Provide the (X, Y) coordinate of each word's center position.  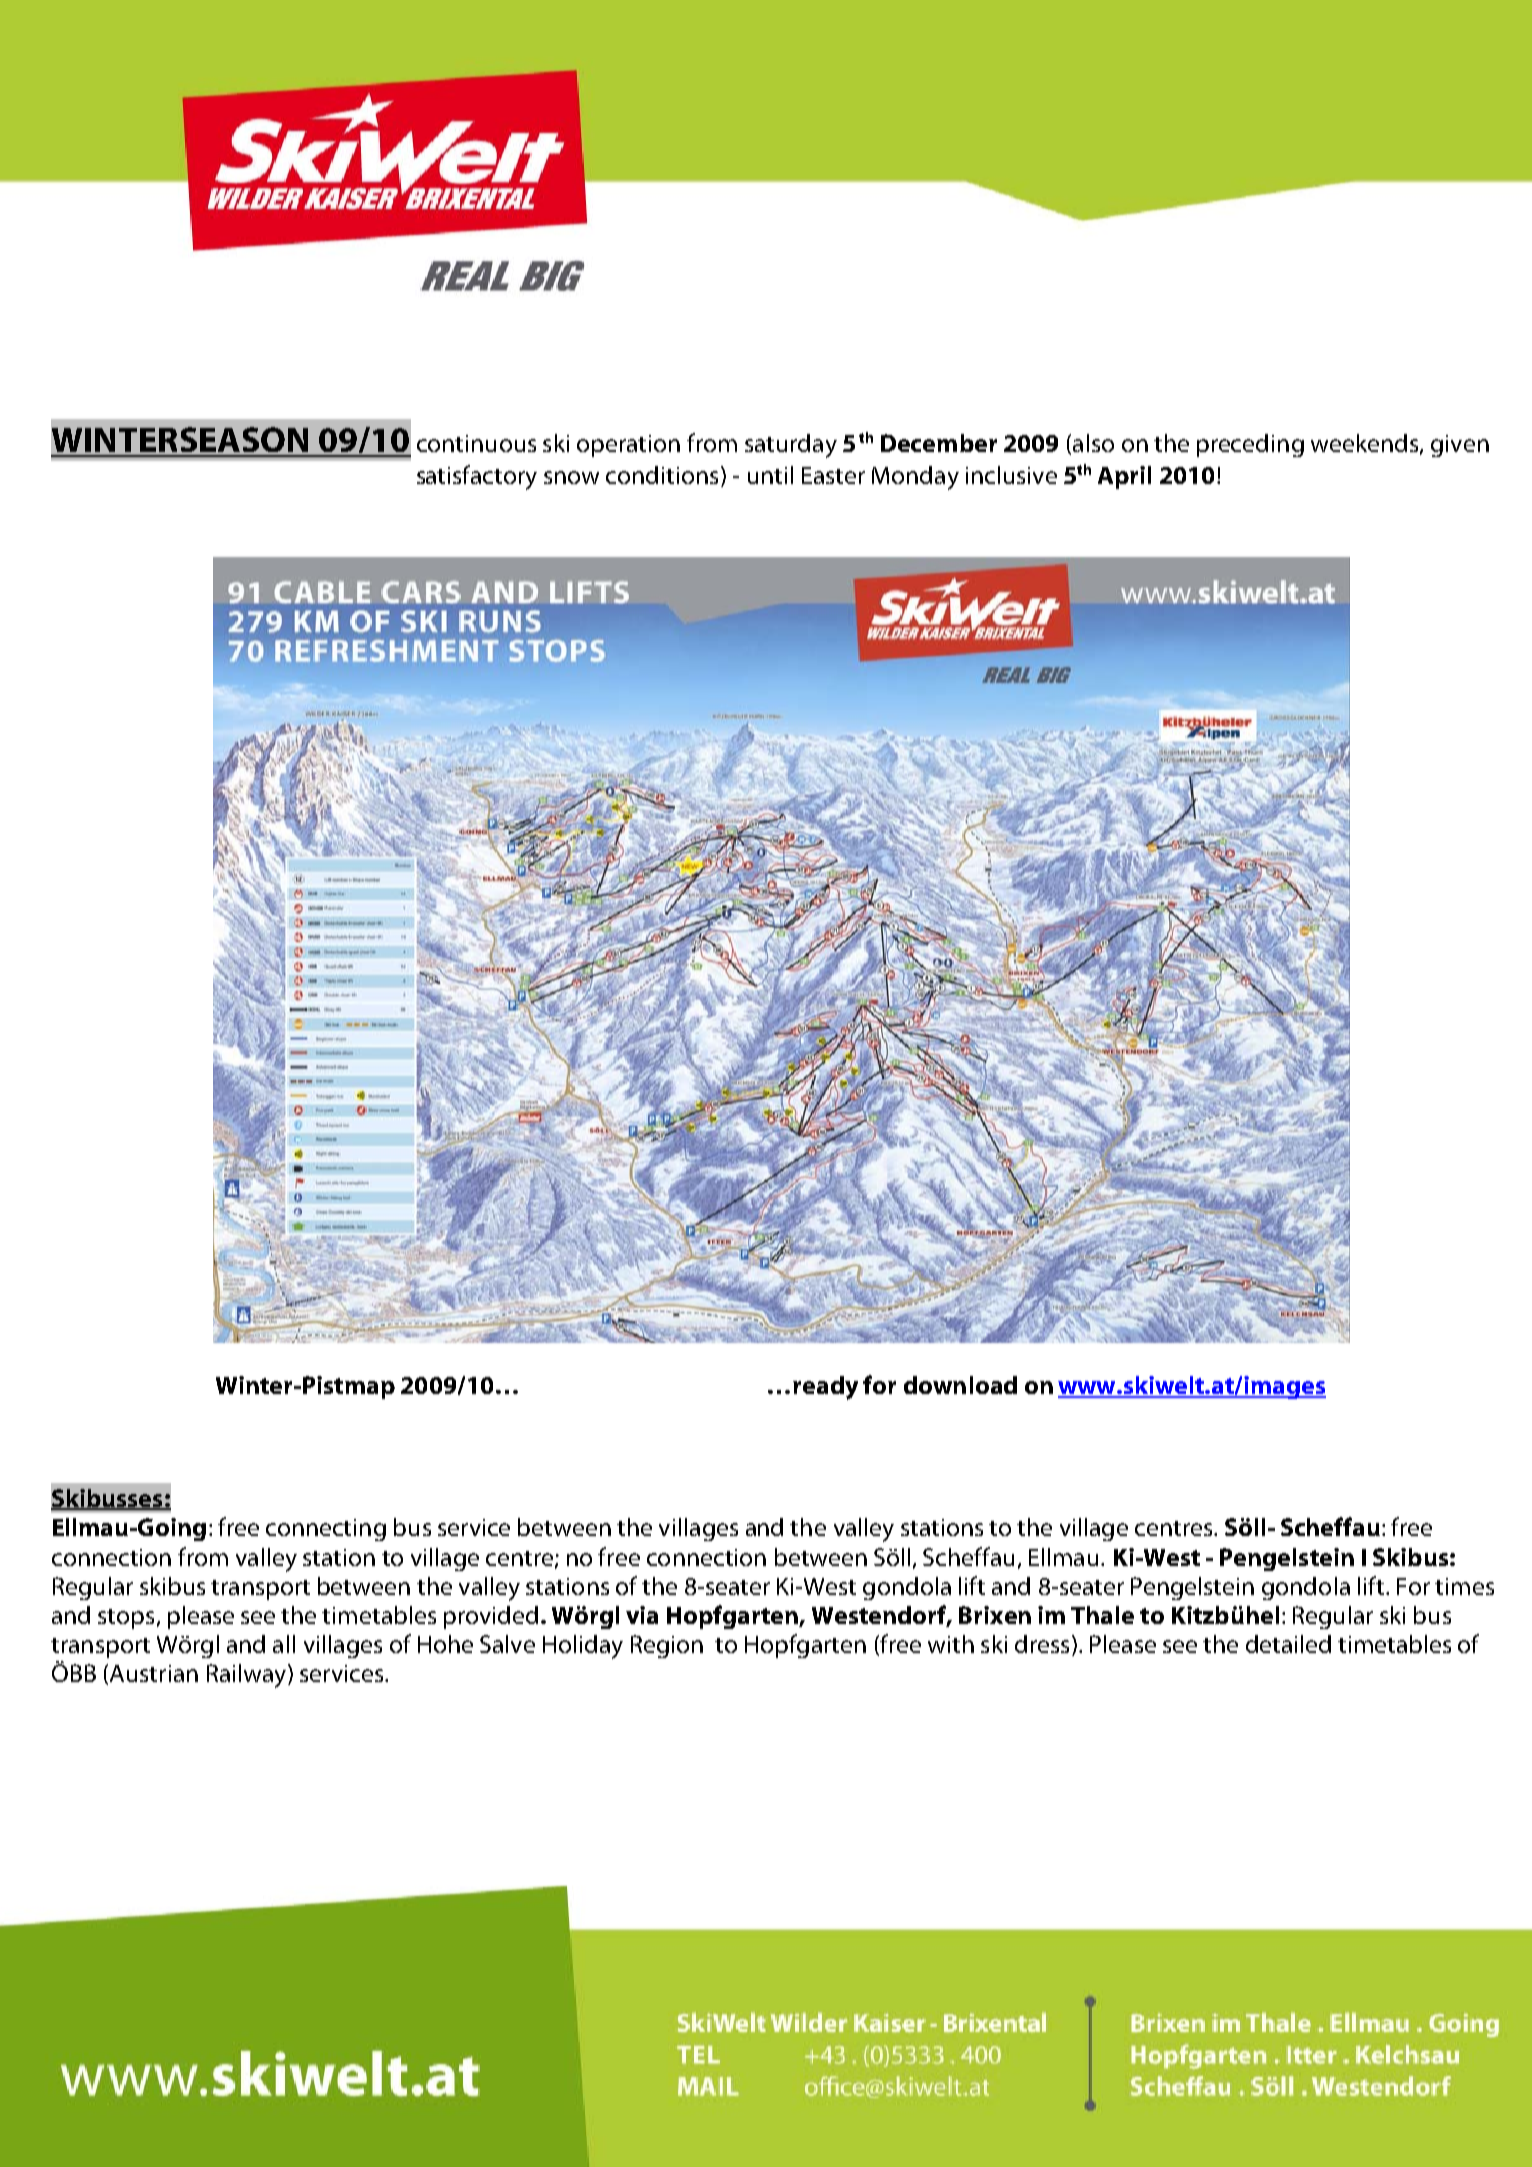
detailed (1288, 1644)
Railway (248, 1676)
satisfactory (477, 477)
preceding (1250, 445)
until (770, 475)
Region (667, 1646)
